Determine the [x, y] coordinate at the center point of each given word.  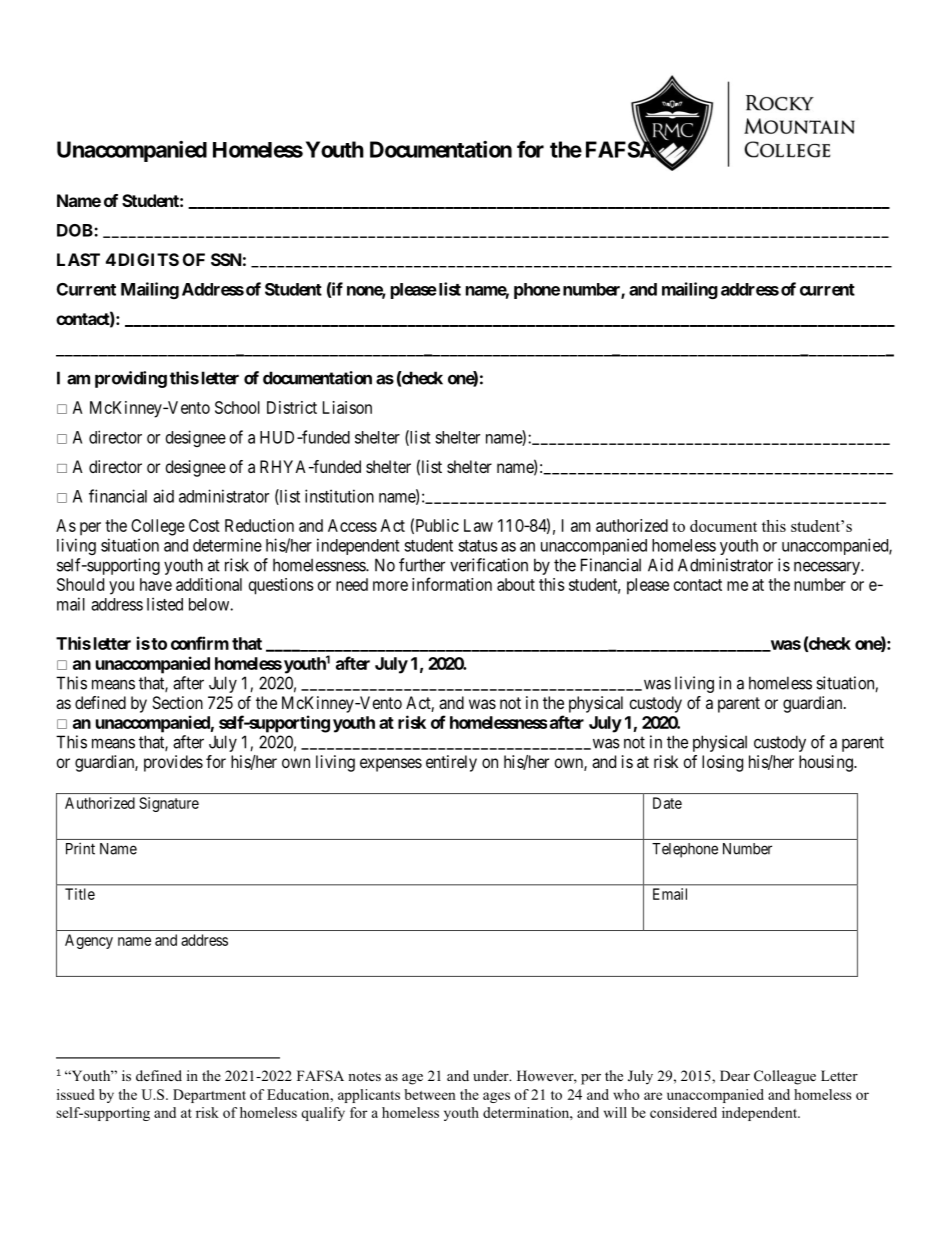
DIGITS [149, 259]
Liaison [347, 407]
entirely [451, 763]
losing [722, 763]
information [452, 584]
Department [209, 1096]
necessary [828, 568]
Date [667, 803]
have [156, 584]
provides [173, 763]
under [492, 1075]
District [292, 407]
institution [339, 496]
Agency [89, 941]
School [237, 407]
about [516, 584]
